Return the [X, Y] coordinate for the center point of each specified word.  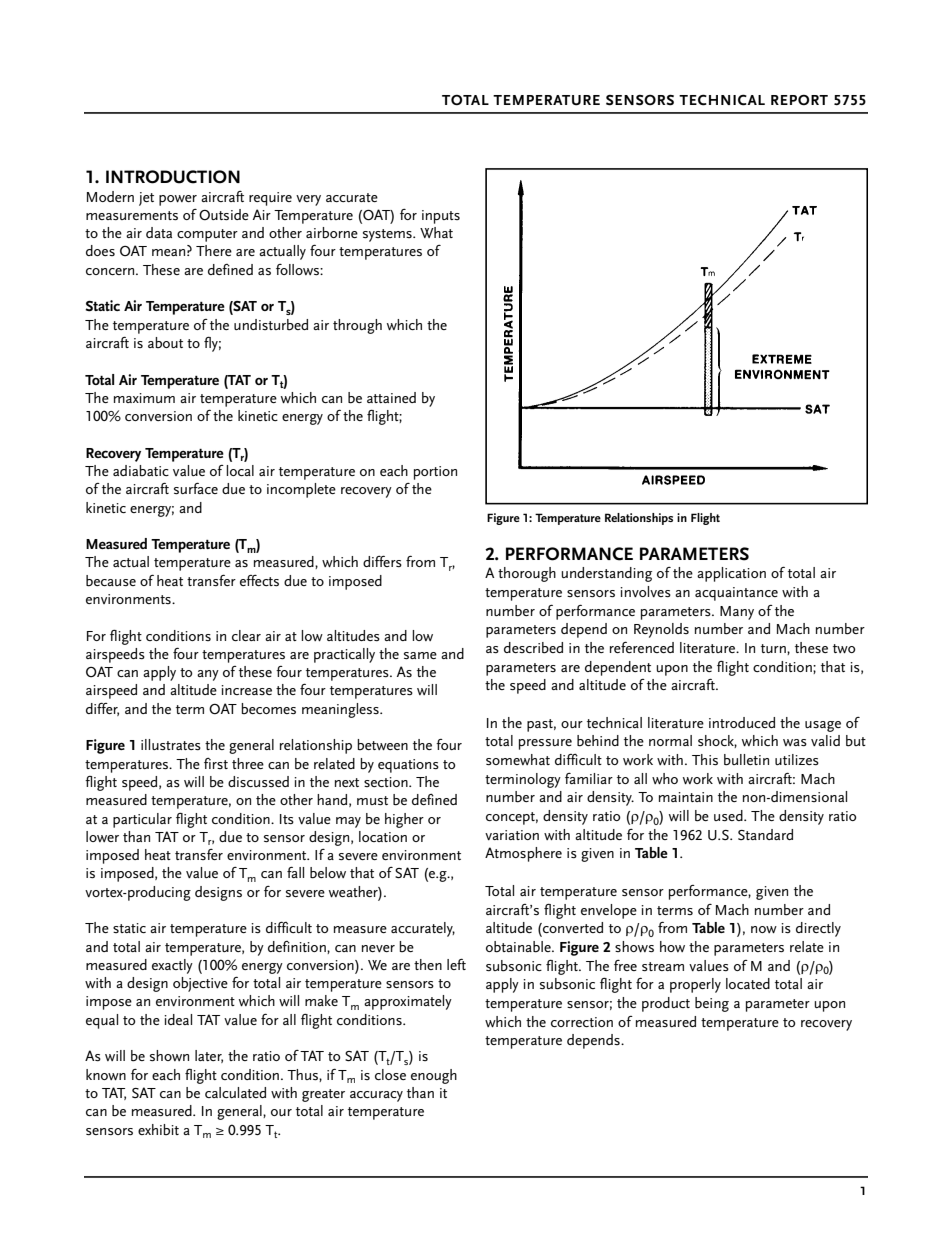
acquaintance [736, 594]
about [165, 342]
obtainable [519, 947]
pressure [545, 744]
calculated [235, 1092]
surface [196, 488]
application [731, 574]
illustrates [171, 744]
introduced [742, 722]
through [357, 326]
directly [818, 929]
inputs [441, 217]
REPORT [799, 100]
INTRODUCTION [173, 177]
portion [435, 473]
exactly [172, 966]
